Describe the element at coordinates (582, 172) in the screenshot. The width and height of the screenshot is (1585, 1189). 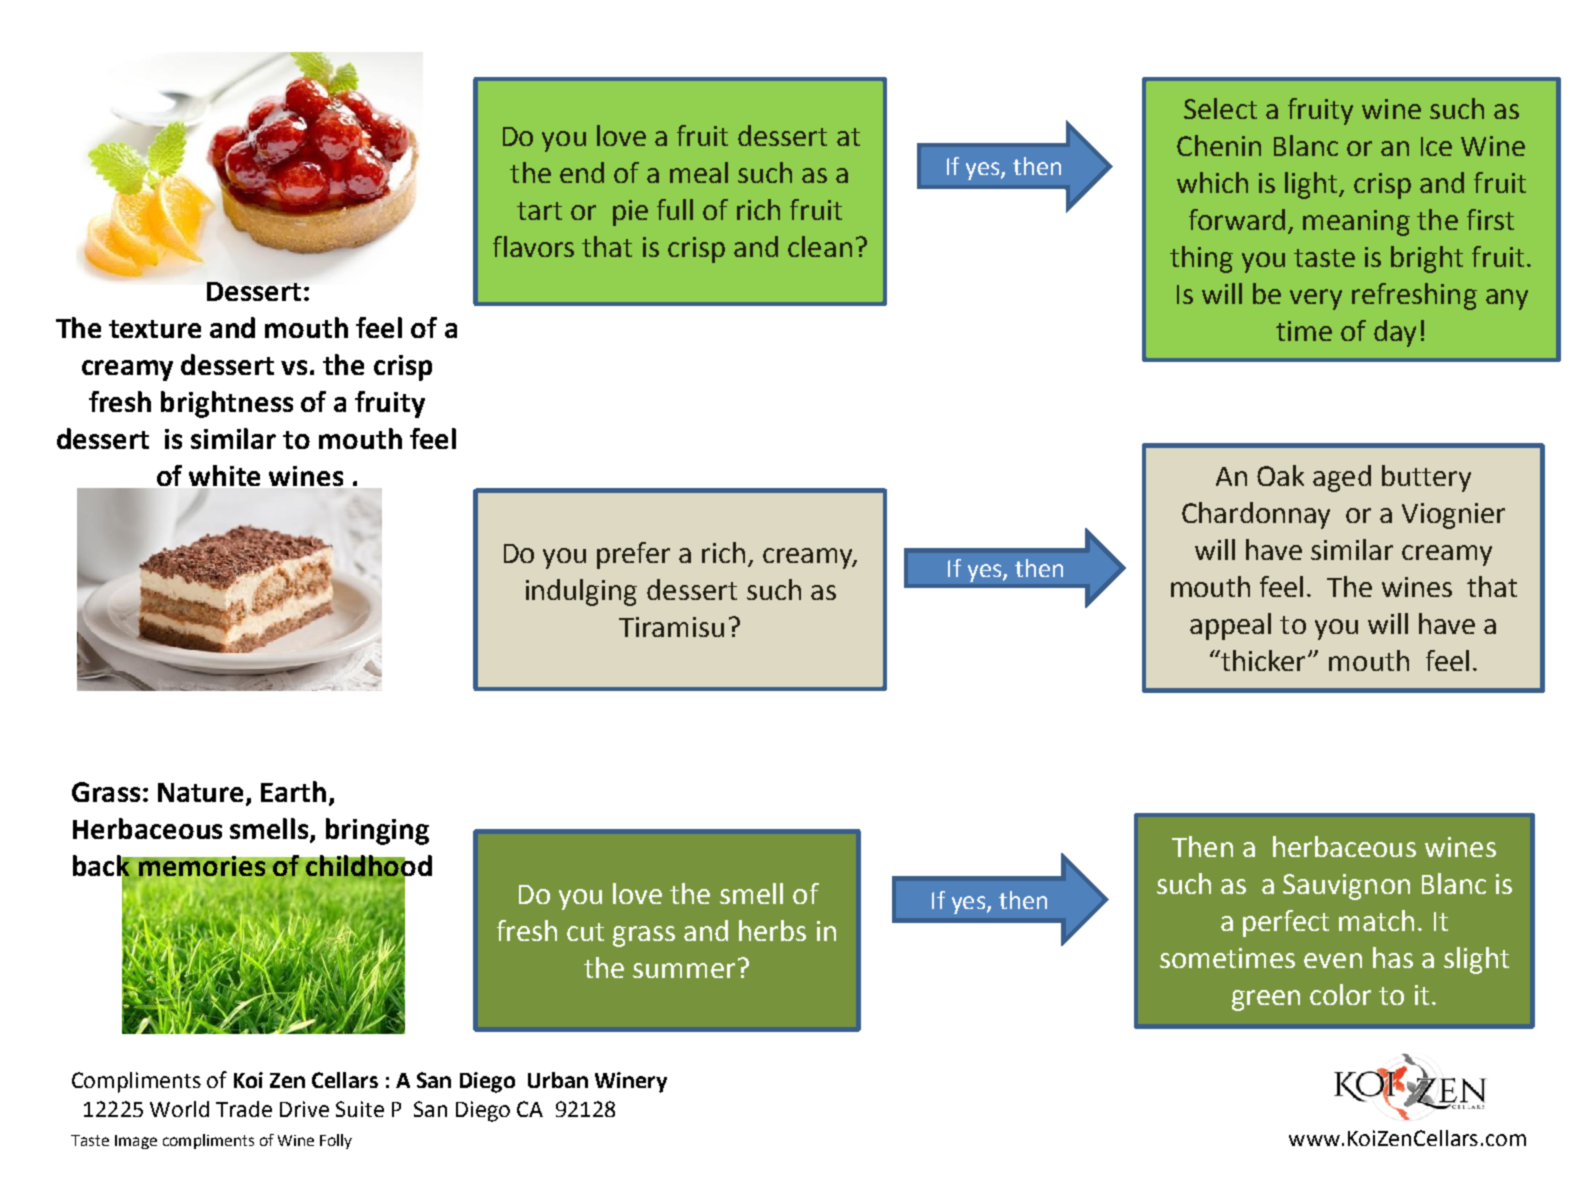
I see `end` at that location.
